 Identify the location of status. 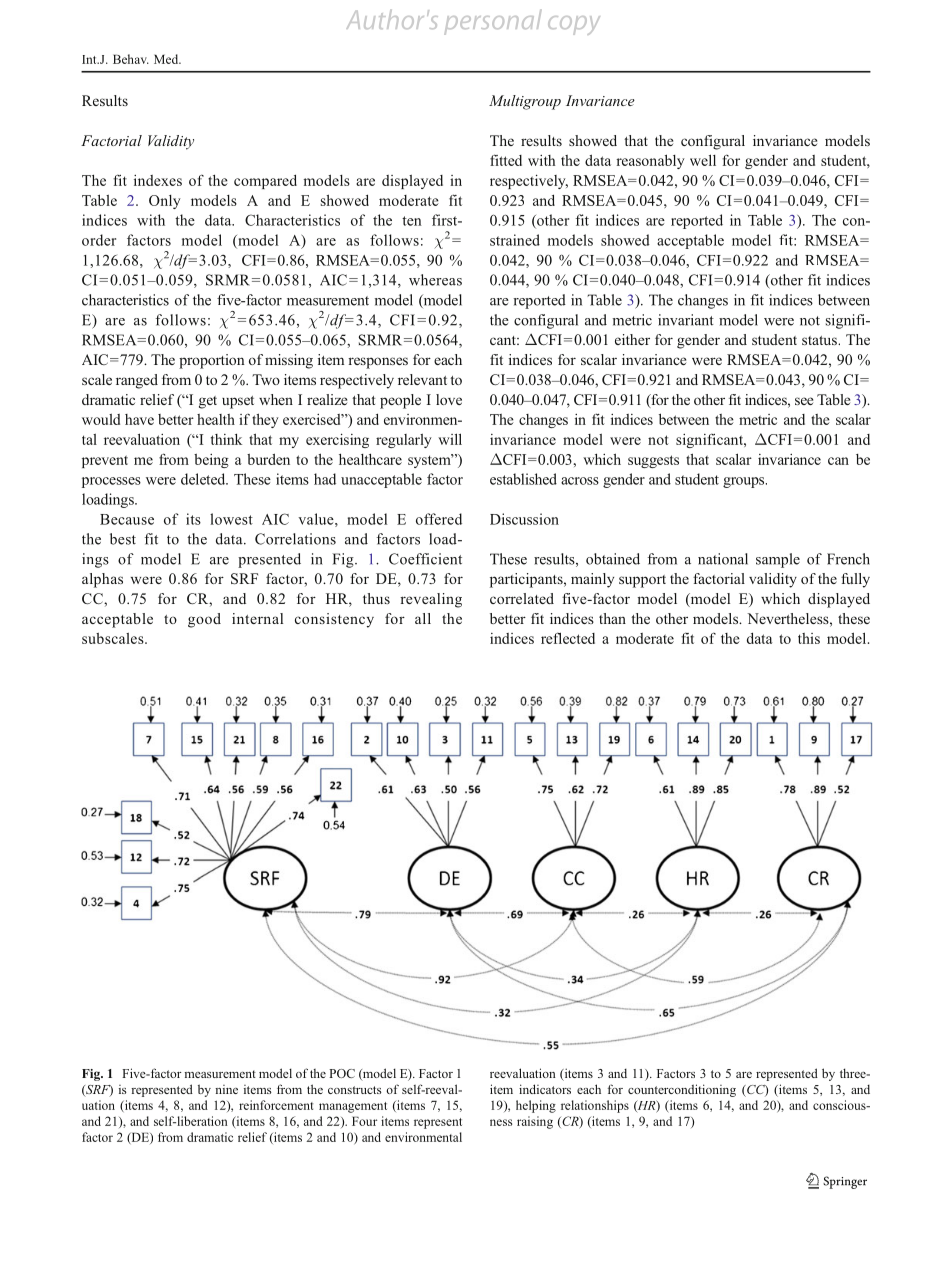
(820, 340).
